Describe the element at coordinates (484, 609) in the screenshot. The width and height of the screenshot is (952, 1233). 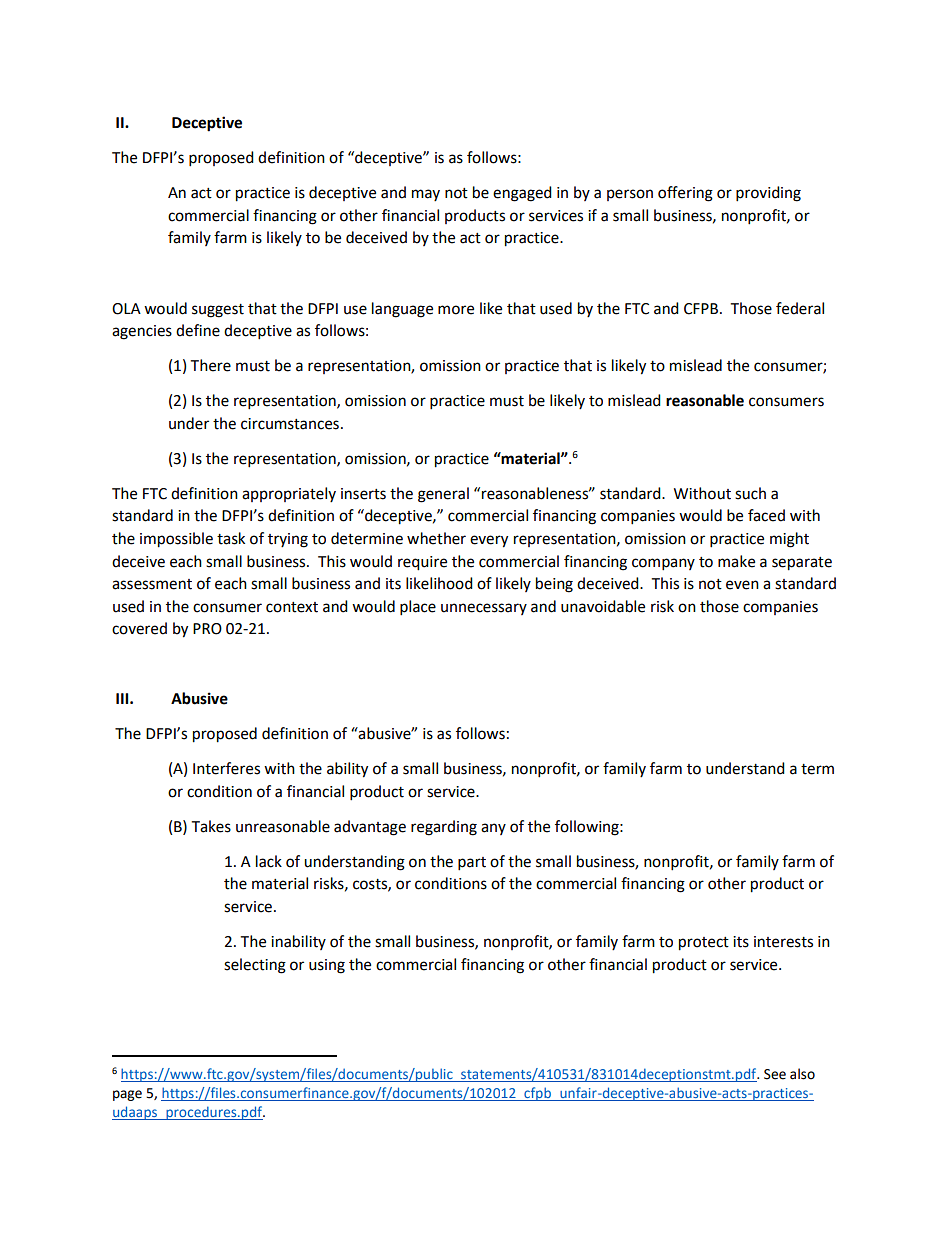
I see `unnecessary` at that location.
